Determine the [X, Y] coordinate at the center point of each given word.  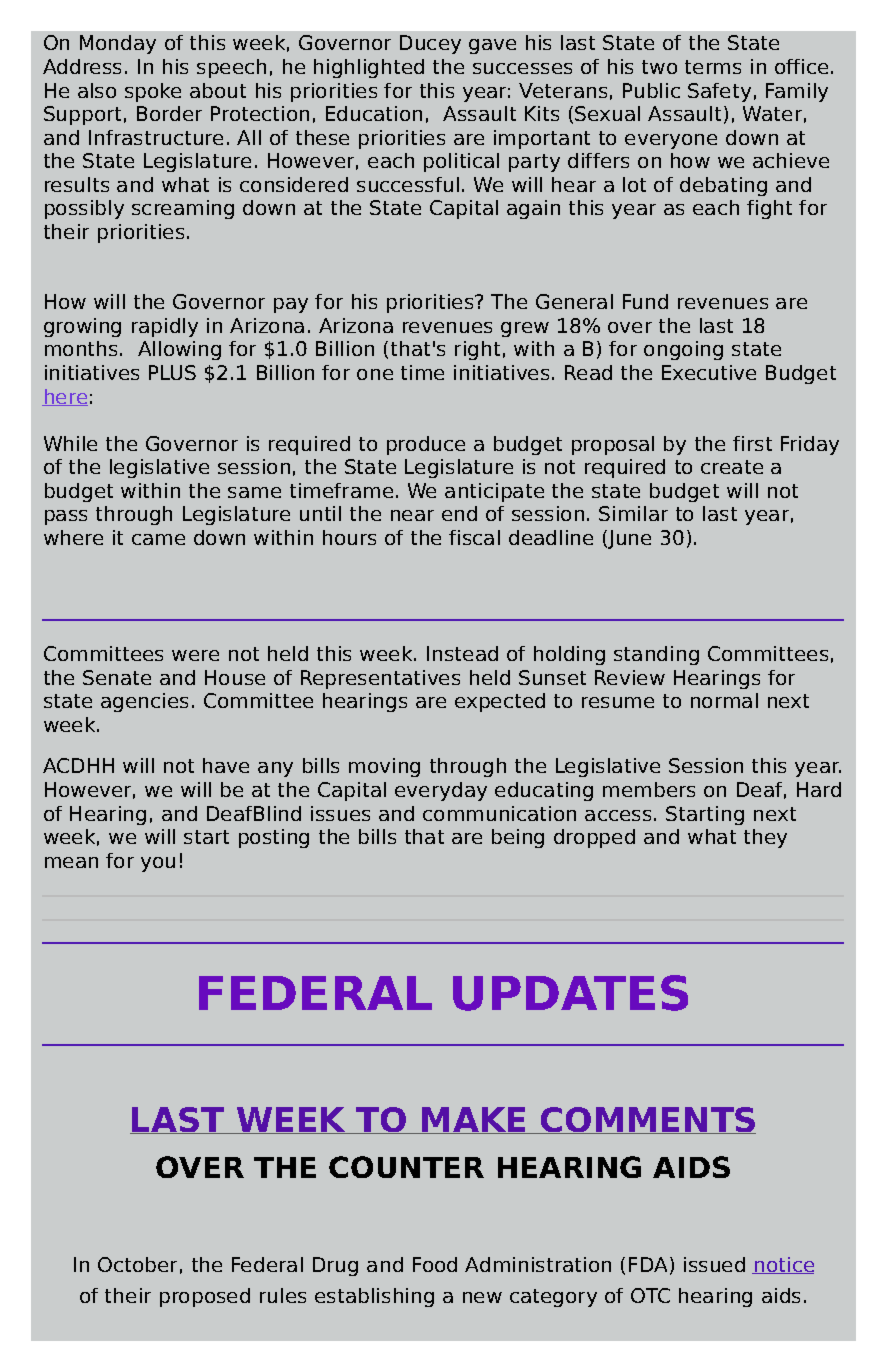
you [158, 864]
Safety [719, 92]
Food [435, 1264]
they [765, 838]
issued [714, 1264]
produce [426, 445]
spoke [153, 92]
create [732, 467]
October [137, 1264]
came [158, 539]
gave [492, 46]
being [518, 838]
